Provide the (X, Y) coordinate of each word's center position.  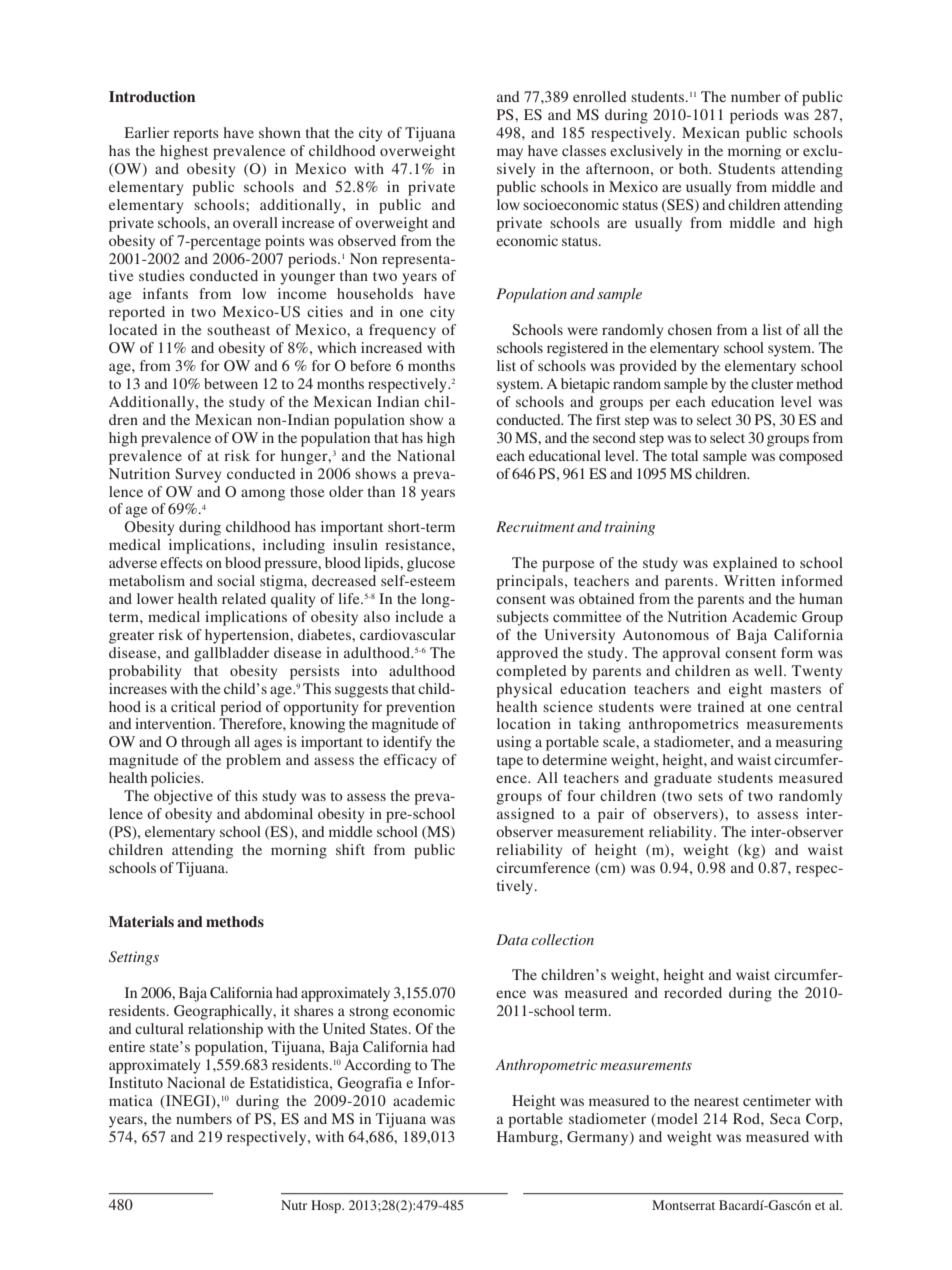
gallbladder (231, 654)
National (426, 455)
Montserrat (683, 1205)
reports (196, 135)
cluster (772, 383)
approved (527, 654)
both (695, 168)
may (510, 154)
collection (562, 939)
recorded (693, 992)
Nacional (196, 1082)
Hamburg (529, 1138)
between (231, 383)
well (769, 670)
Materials (141, 921)
